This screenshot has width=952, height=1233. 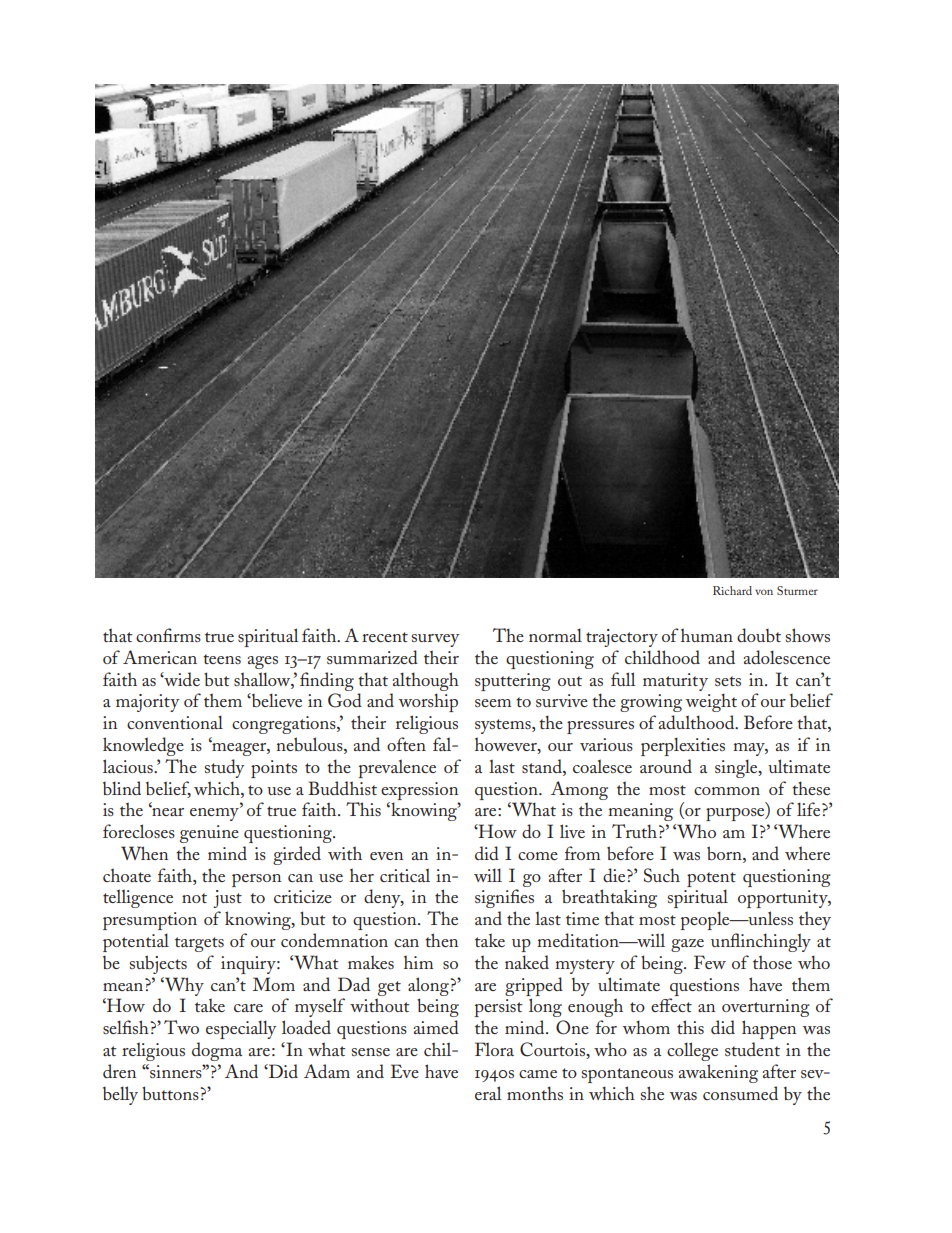 I want to click on awakening, so click(x=718, y=1073).
